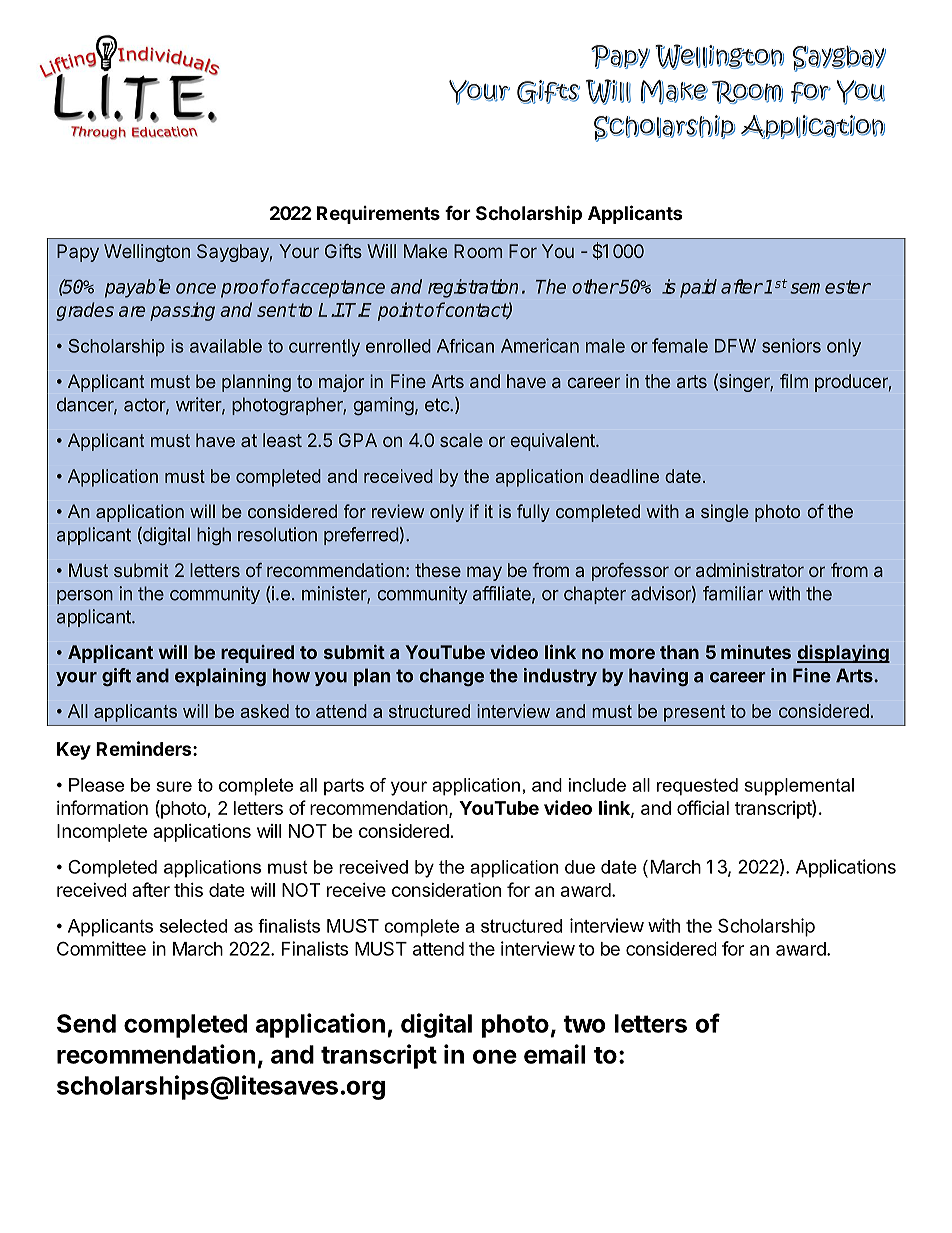  What do you see at coordinates (703, 807) in the document?
I see `official` at bounding box center [703, 807].
